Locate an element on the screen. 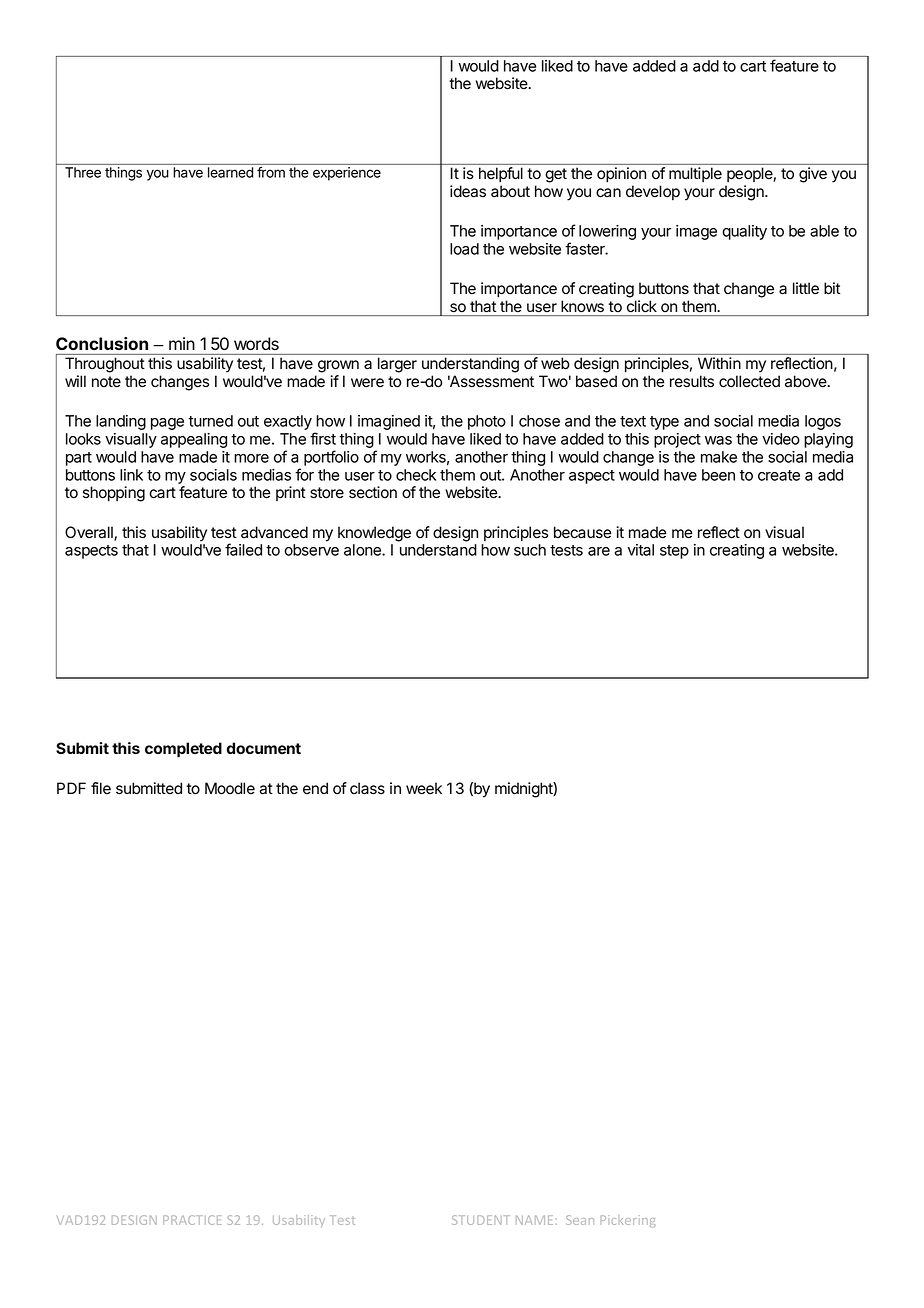  PRACTICE is located at coordinates (192, 1220).
